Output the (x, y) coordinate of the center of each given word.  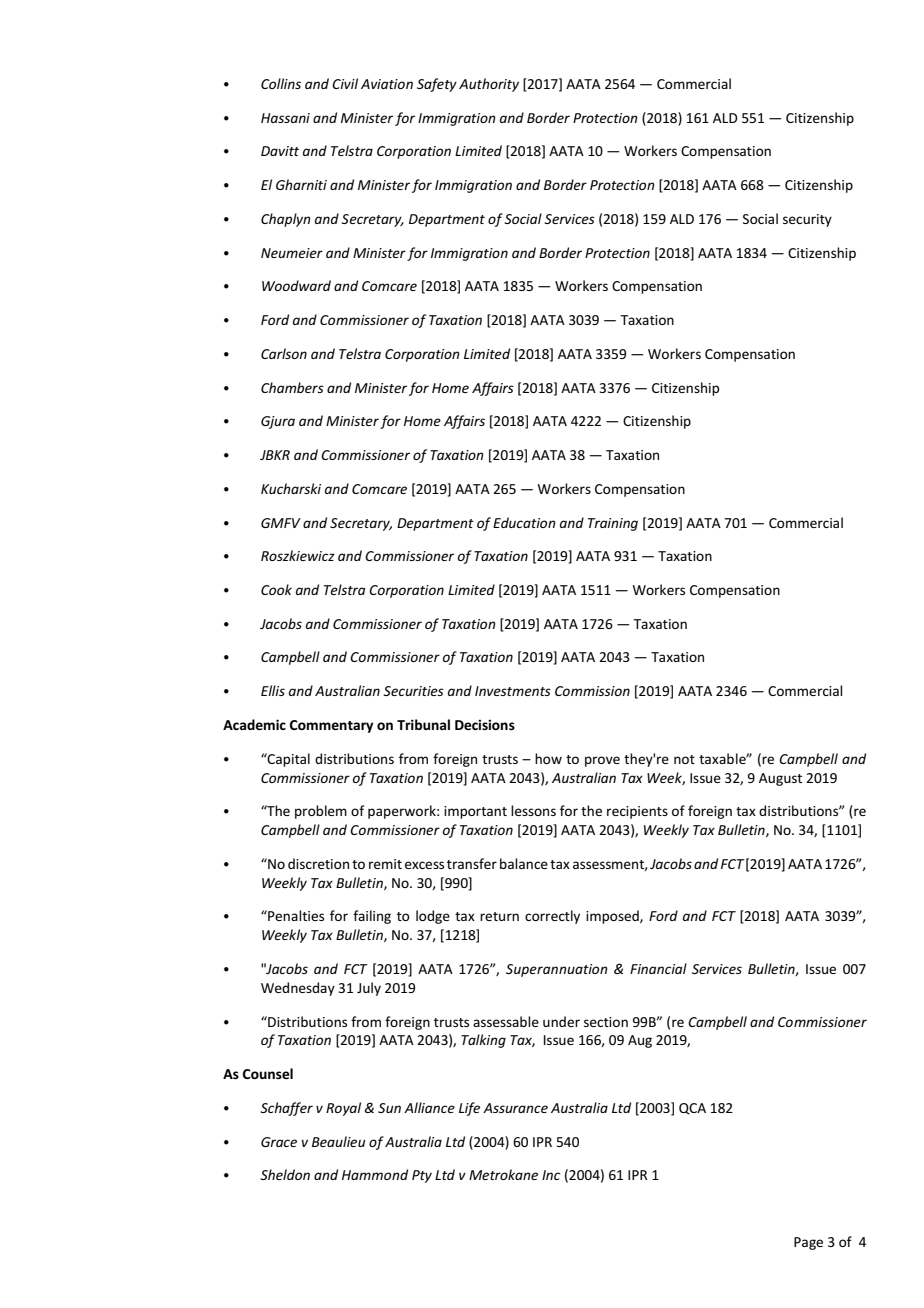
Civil (345, 83)
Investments (513, 691)
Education (524, 522)
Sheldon (285, 1174)
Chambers (292, 387)
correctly (552, 917)
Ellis (273, 690)
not (684, 759)
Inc (551, 1175)
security (807, 220)
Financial (658, 968)
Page (808, 1243)
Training (613, 524)
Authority (489, 85)
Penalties (295, 915)
